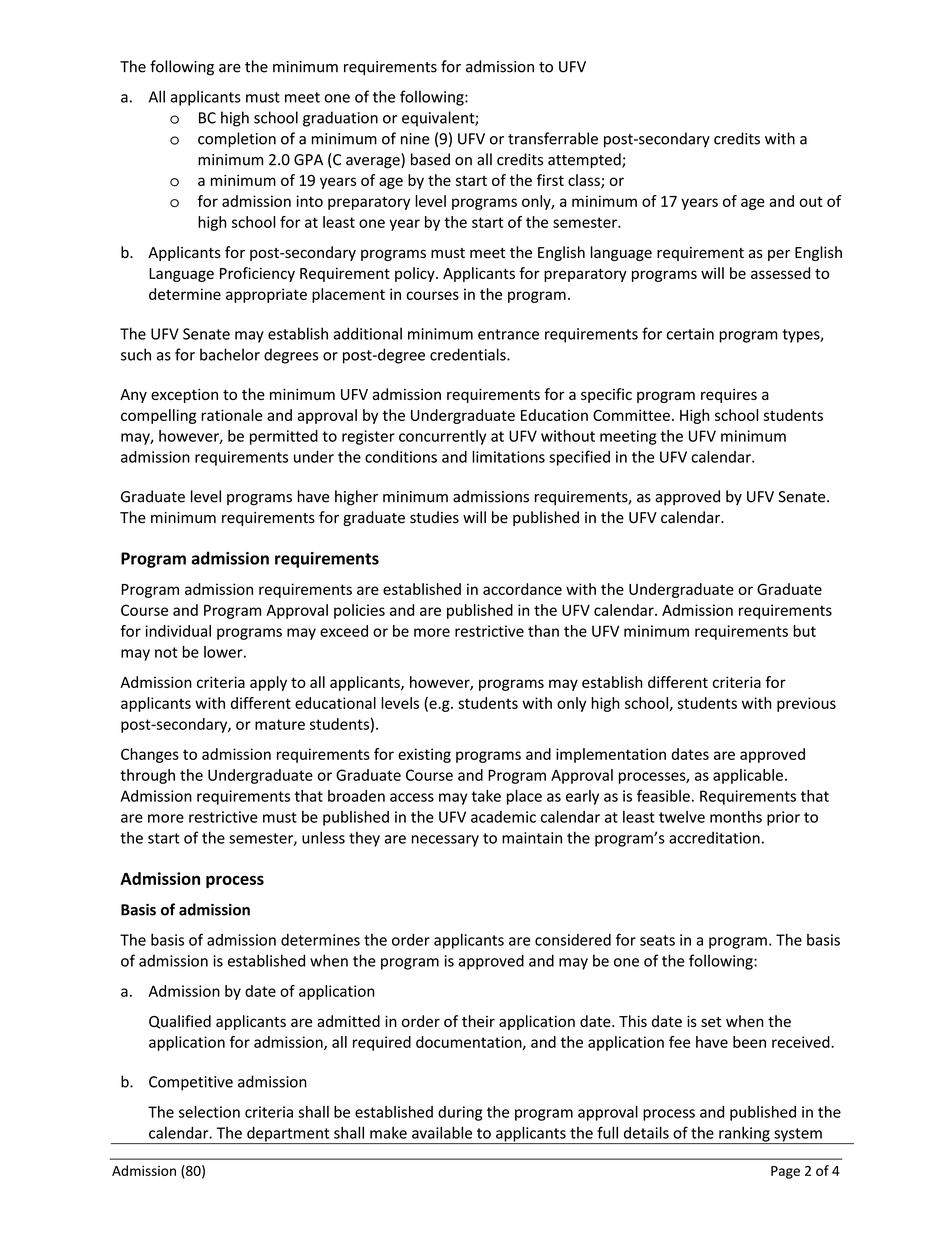 The height and width of the screenshot is (1233, 952). What do you see at coordinates (209, 1112) in the screenshot?
I see `selection` at bounding box center [209, 1112].
